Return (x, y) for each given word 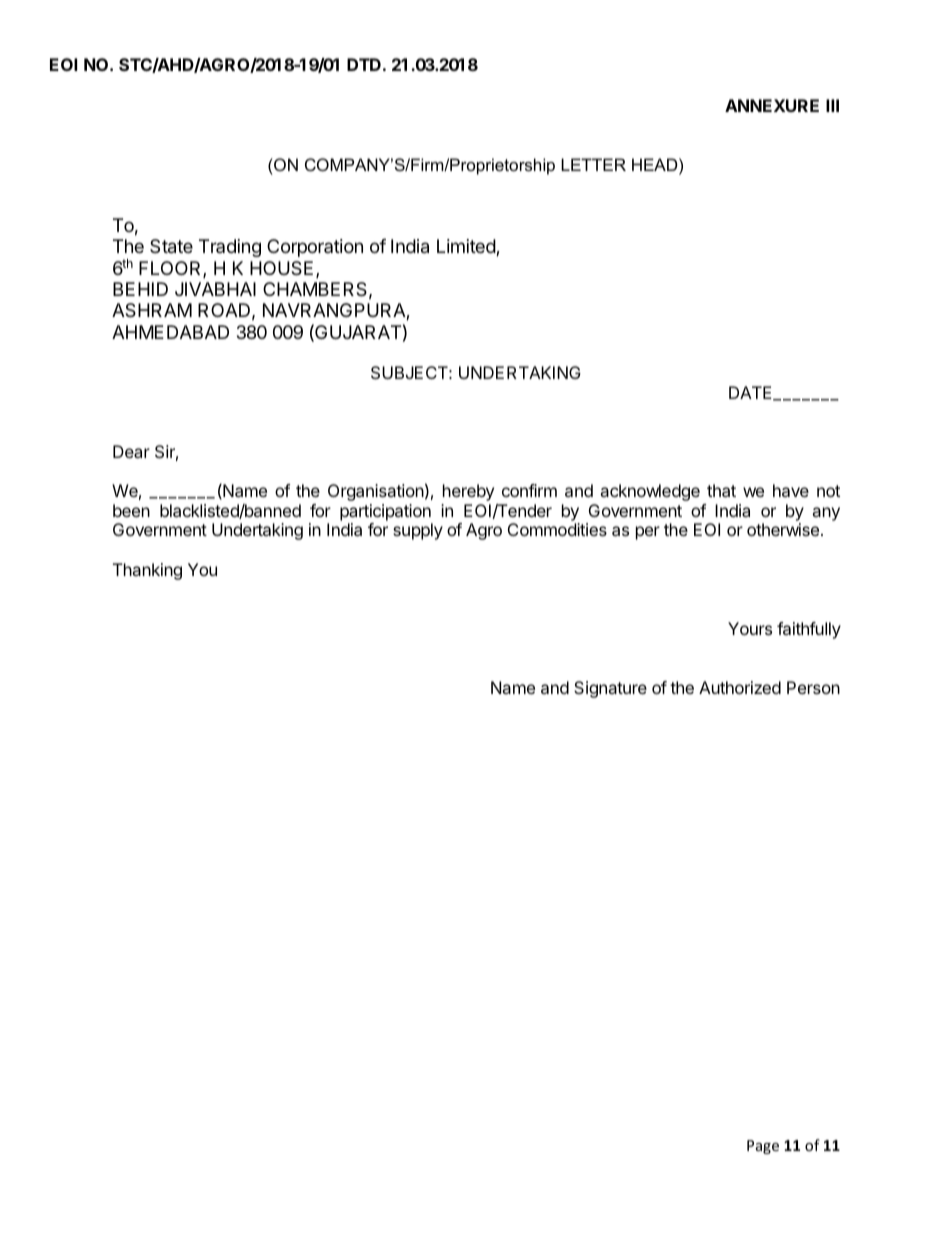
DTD (364, 64)
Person (813, 687)
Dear (131, 451)
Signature (610, 689)
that (721, 490)
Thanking (147, 571)
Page (763, 1147)
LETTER (593, 164)
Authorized (740, 687)
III (832, 105)
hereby (468, 492)
